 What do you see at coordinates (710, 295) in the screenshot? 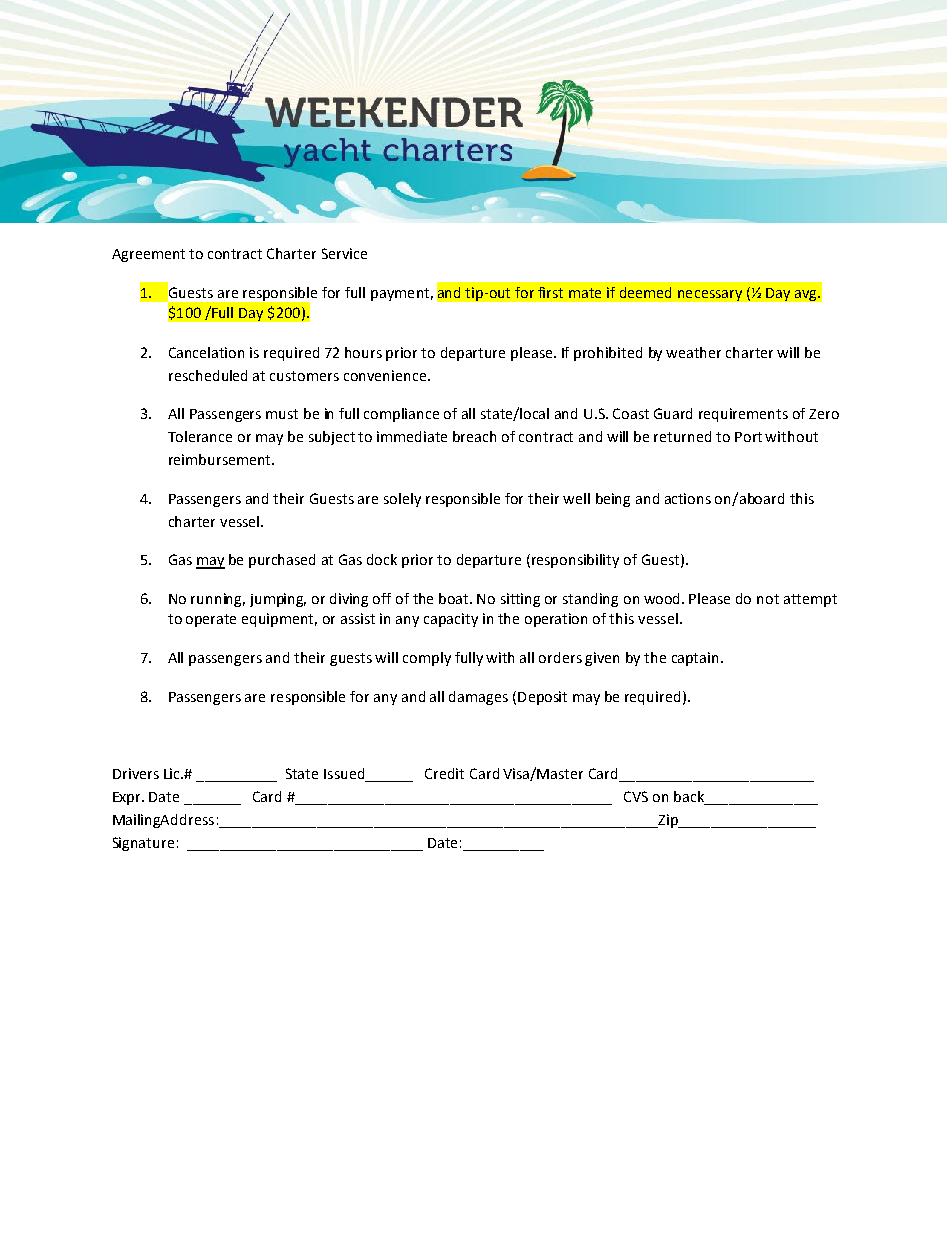
I see `necessary` at bounding box center [710, 295].
